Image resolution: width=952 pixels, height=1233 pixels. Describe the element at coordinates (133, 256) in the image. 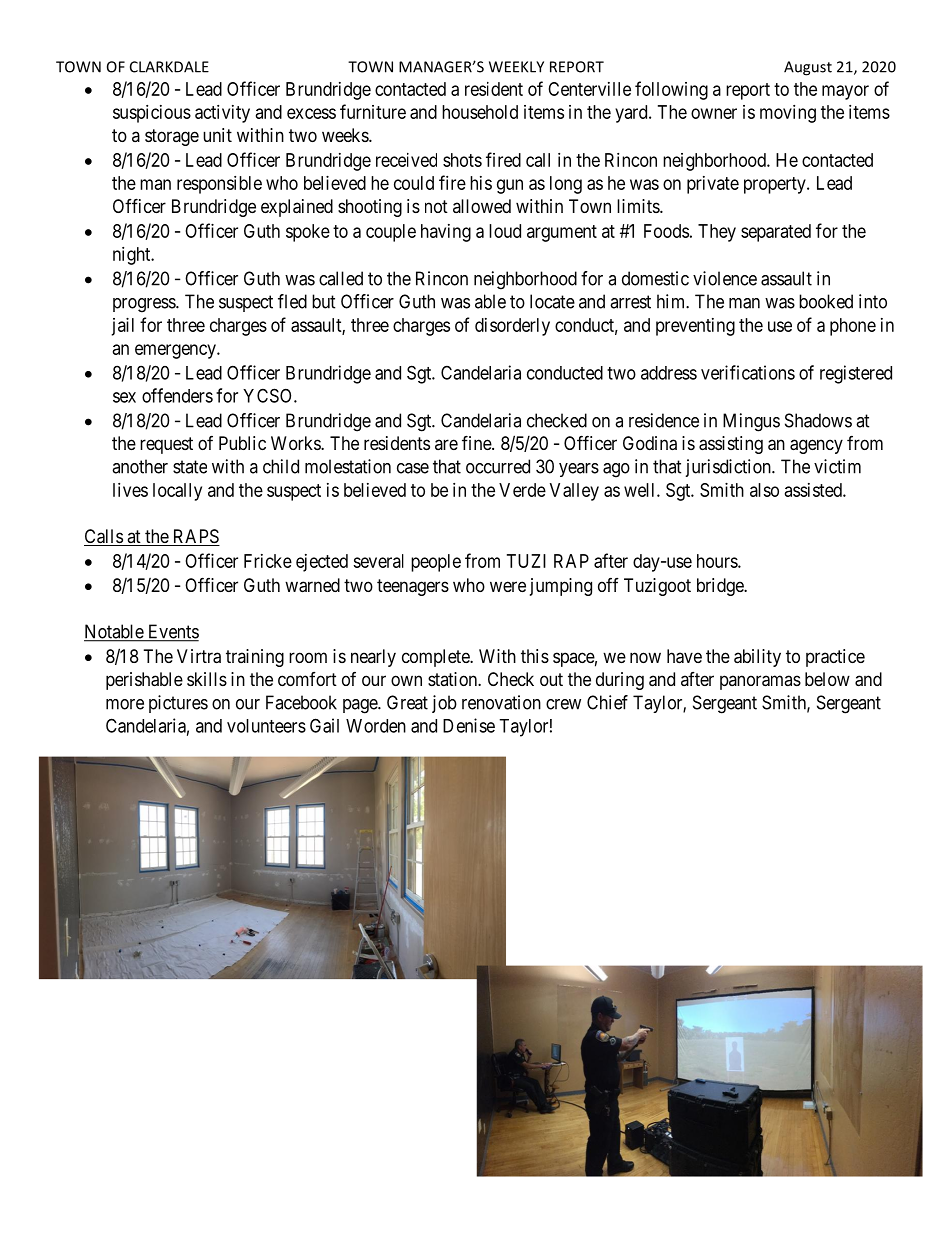

I see `night` at that location.
